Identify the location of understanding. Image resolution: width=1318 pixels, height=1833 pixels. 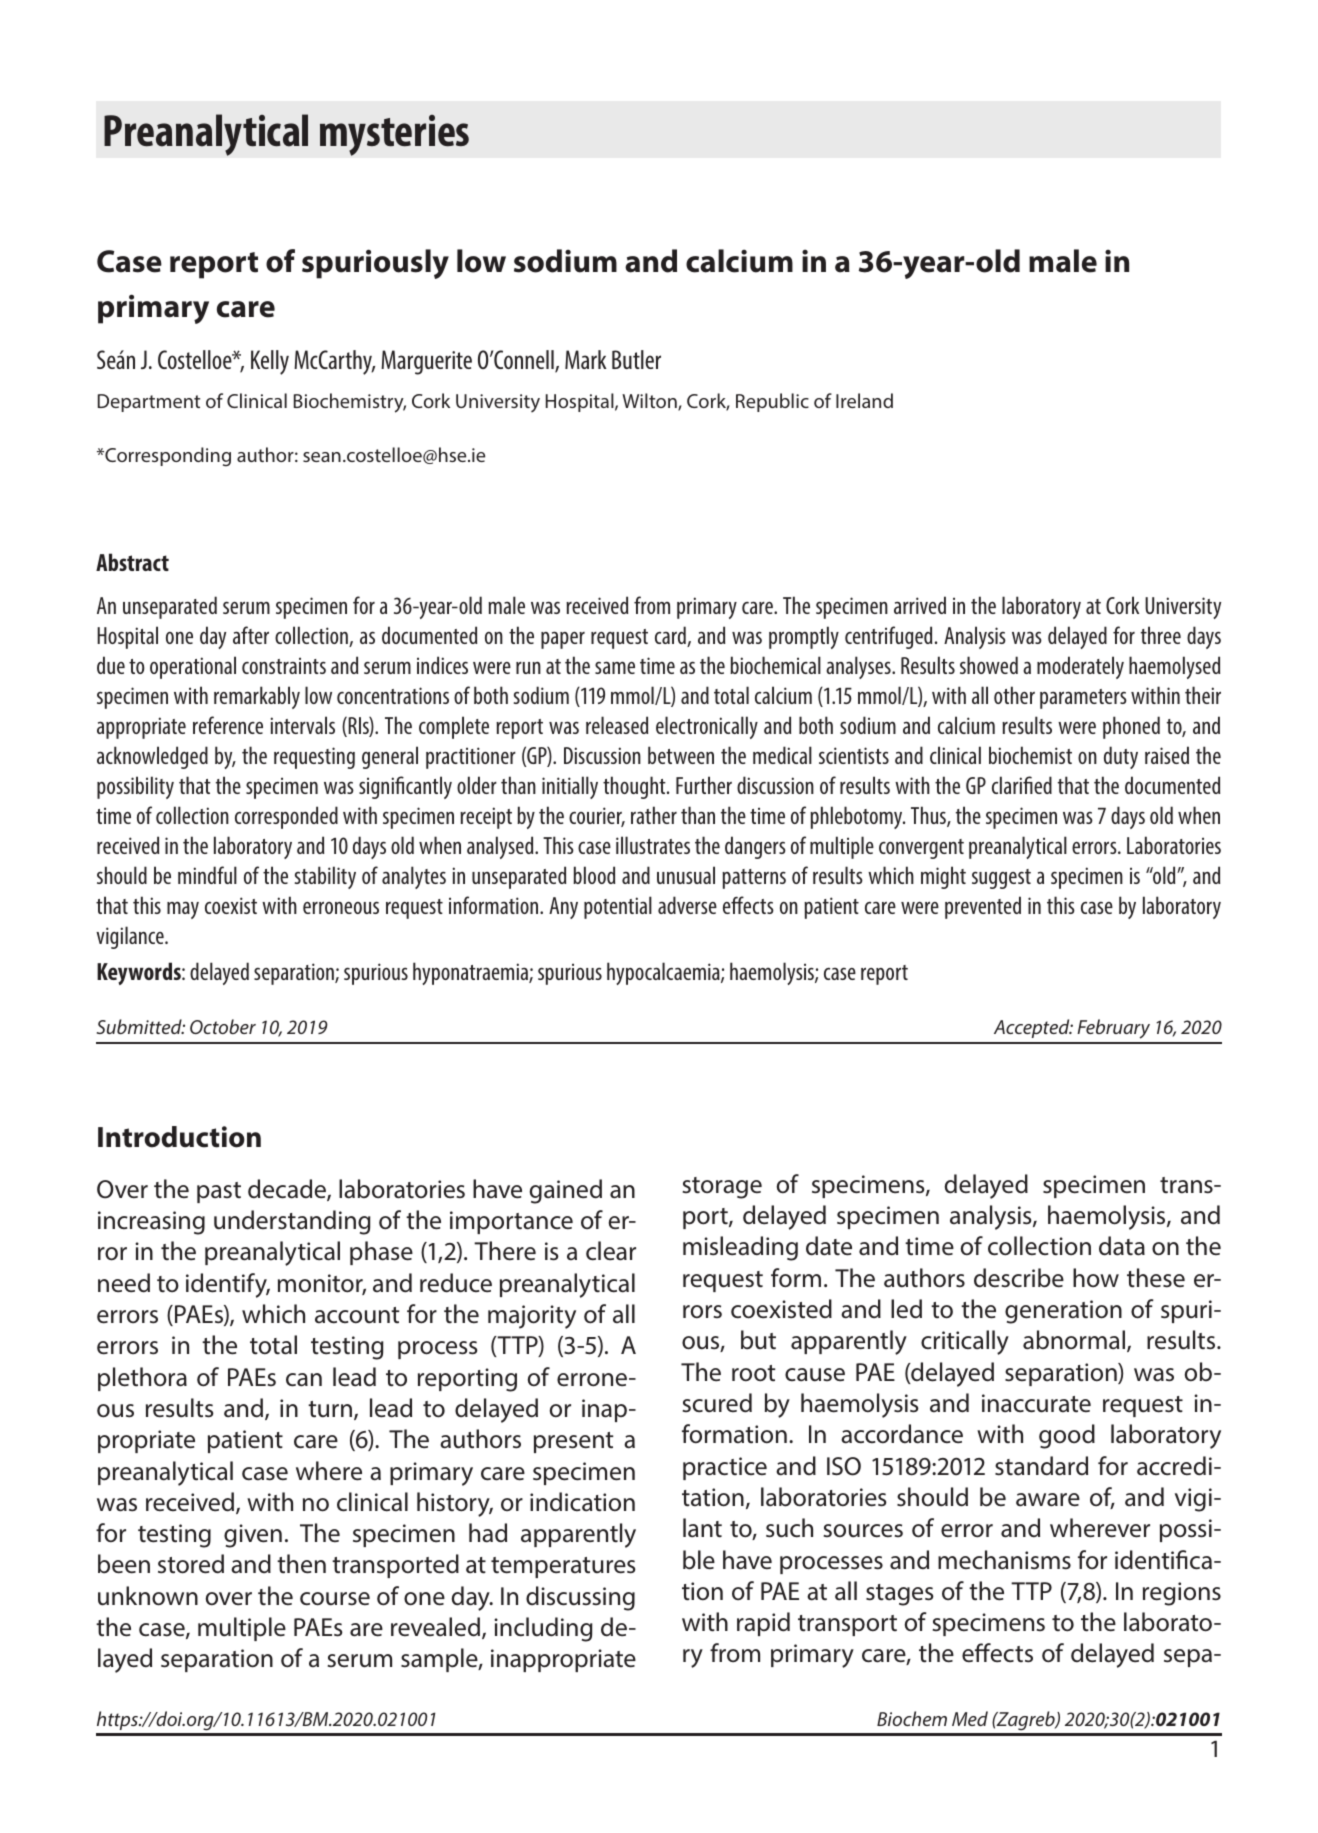
(292, 1222).
